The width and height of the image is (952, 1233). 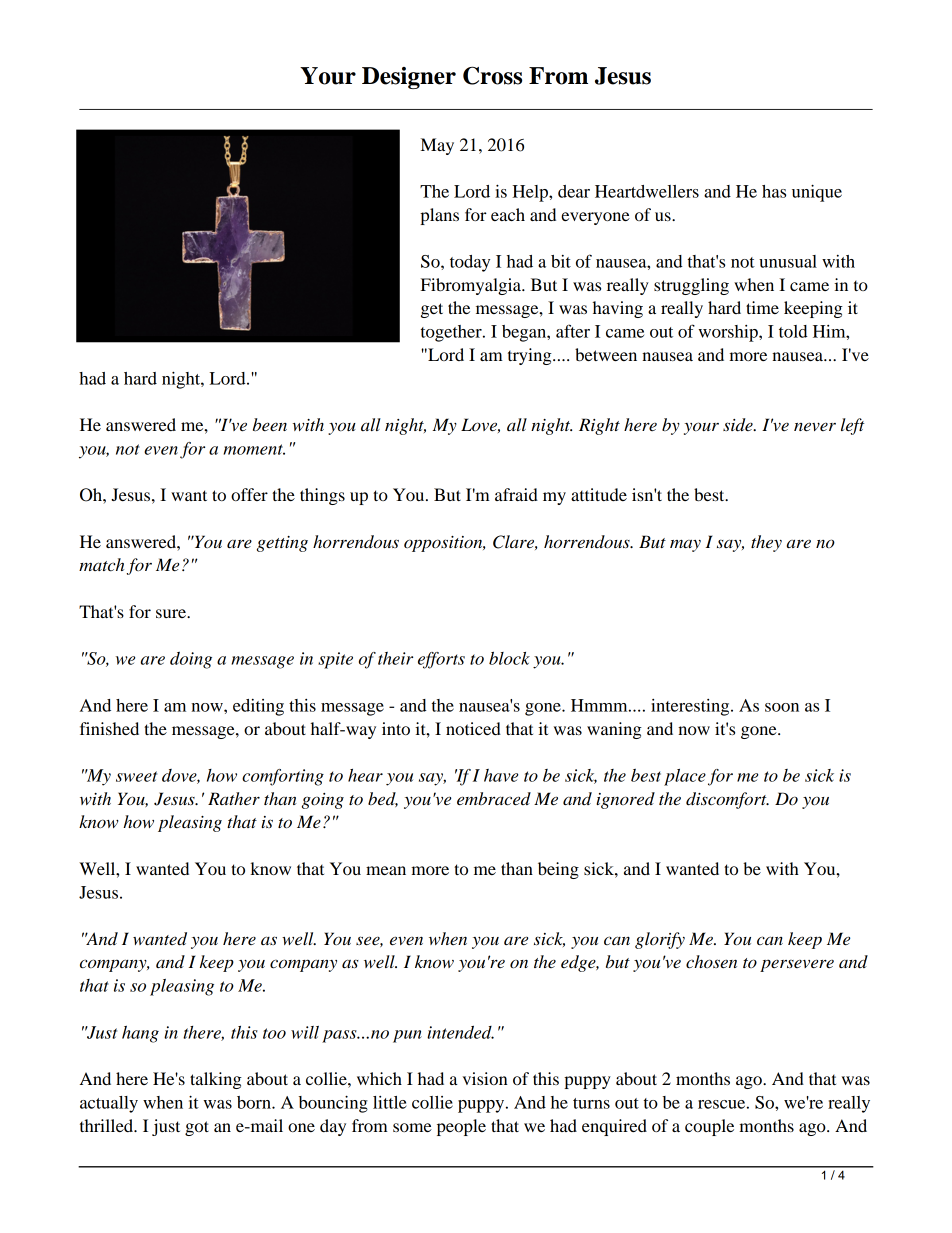 What do you see at coordinates (774, 191) in the image?
I see `has` at bounding box center [774, 191].
